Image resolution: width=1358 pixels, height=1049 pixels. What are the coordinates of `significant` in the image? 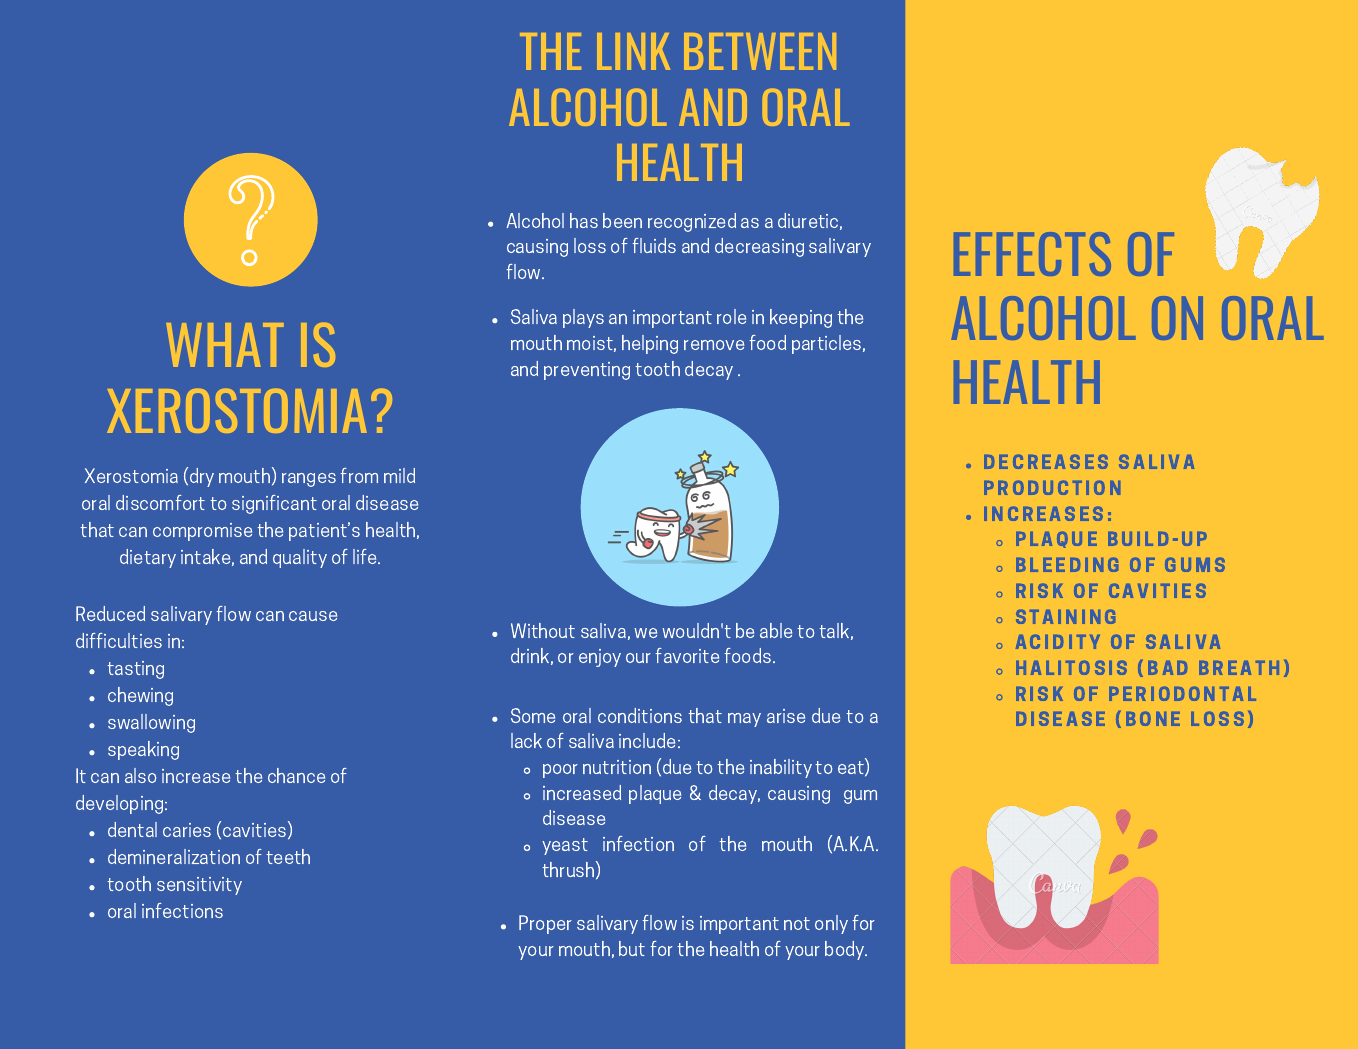 It's located at (274, 504).
